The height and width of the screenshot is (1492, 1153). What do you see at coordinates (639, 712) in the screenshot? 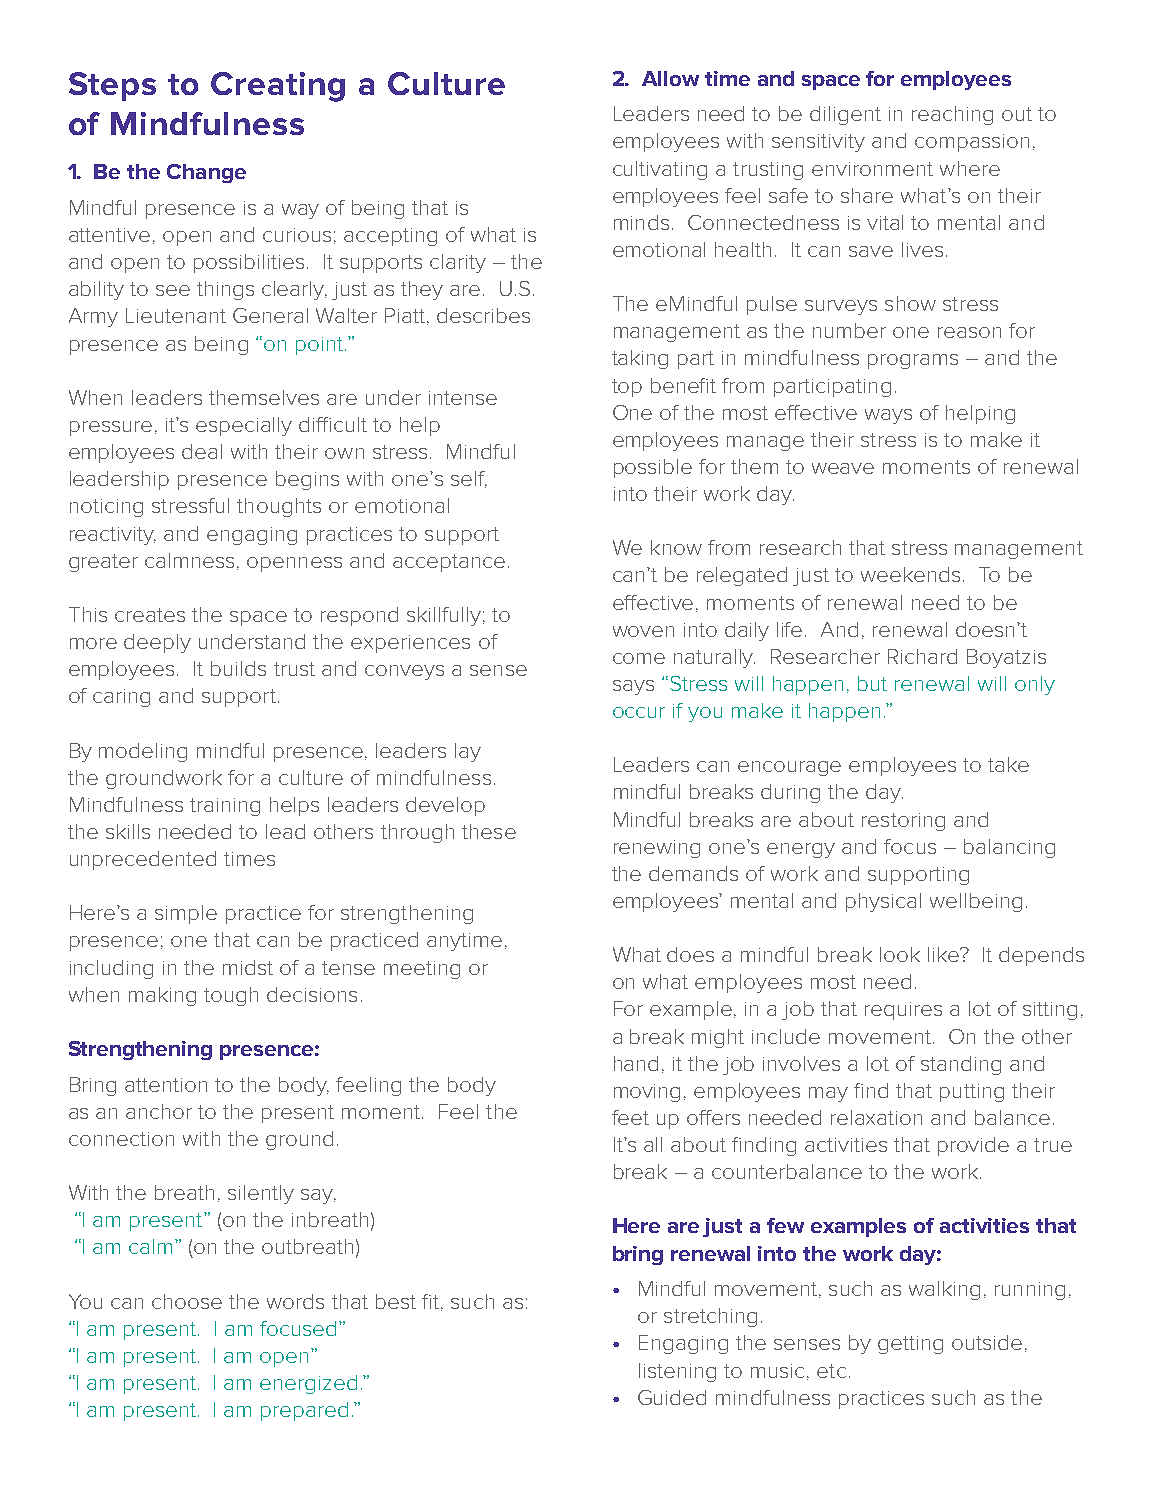
I see `occur` at bounding box center [639, 712].
